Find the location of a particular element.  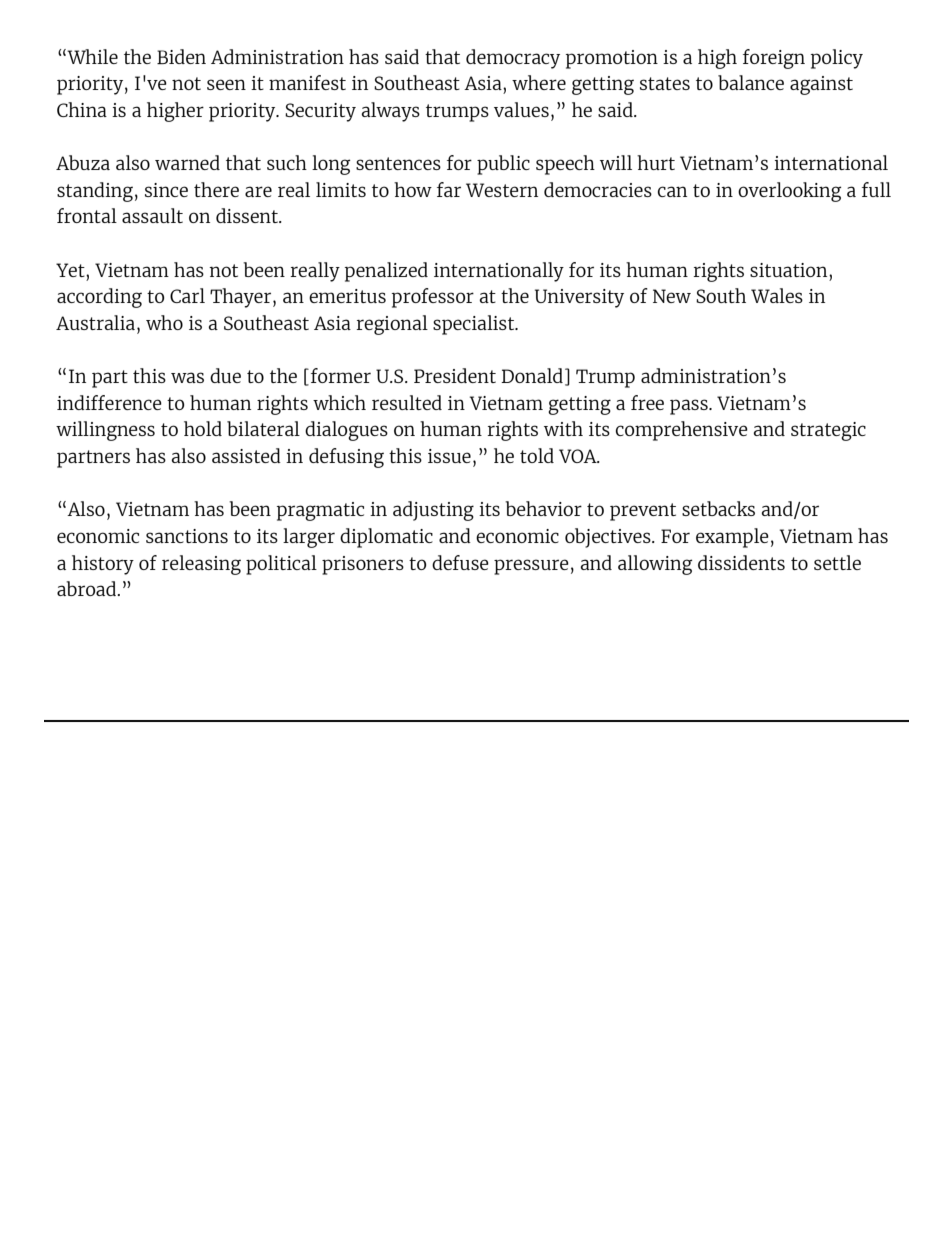

pass is located at coordinates (690, 407).
